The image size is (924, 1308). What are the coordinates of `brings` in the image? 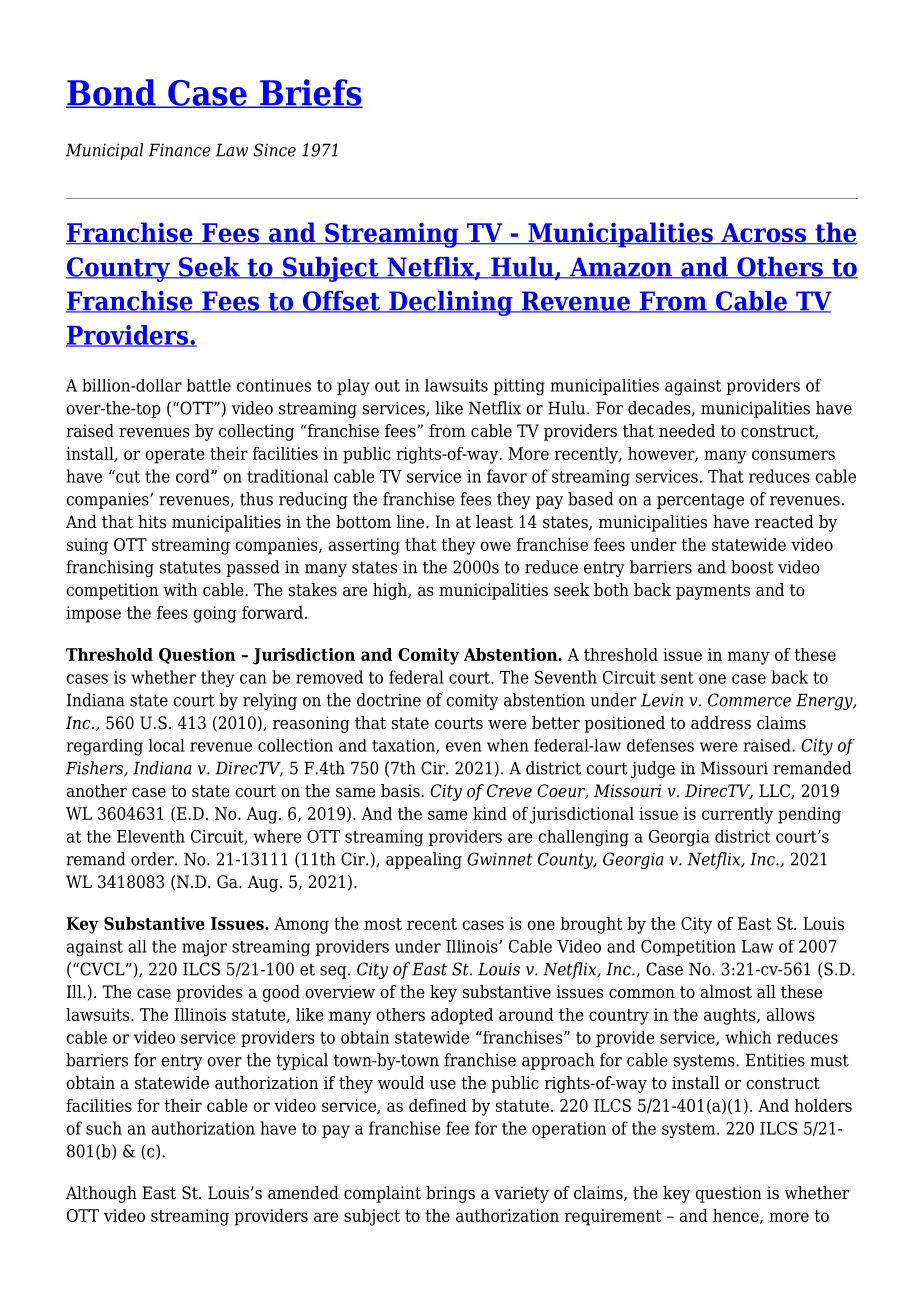 It's located at (450, 1194).
